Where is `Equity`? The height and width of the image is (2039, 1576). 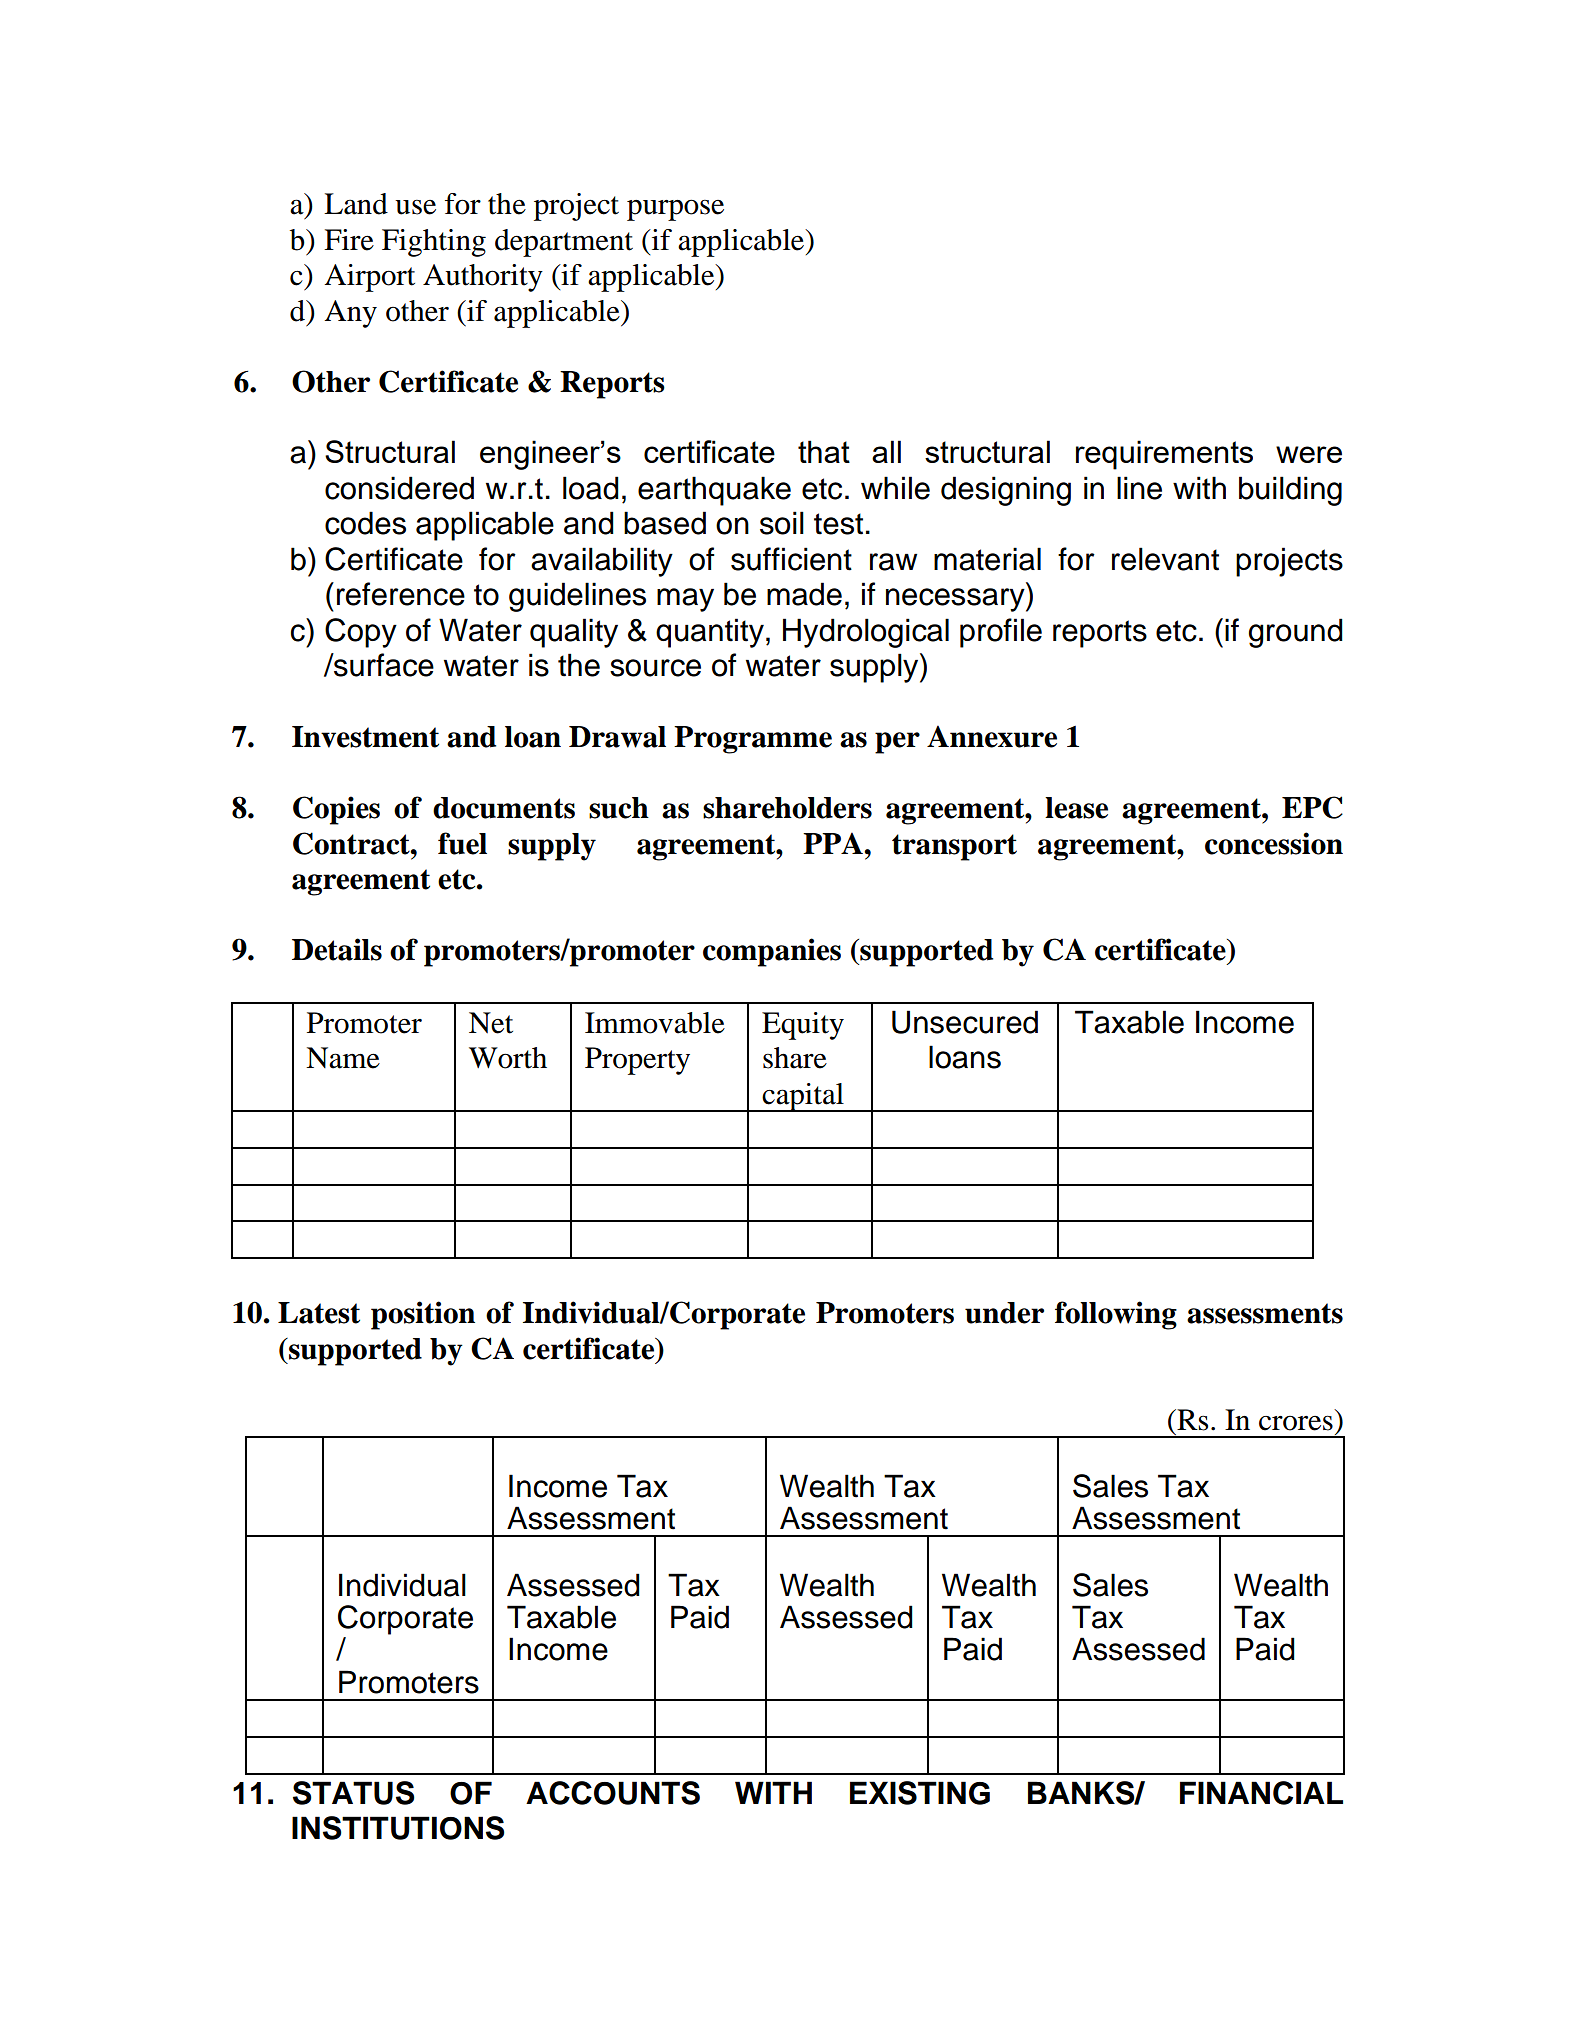 Equity is located at coordinates (803, 1026).
